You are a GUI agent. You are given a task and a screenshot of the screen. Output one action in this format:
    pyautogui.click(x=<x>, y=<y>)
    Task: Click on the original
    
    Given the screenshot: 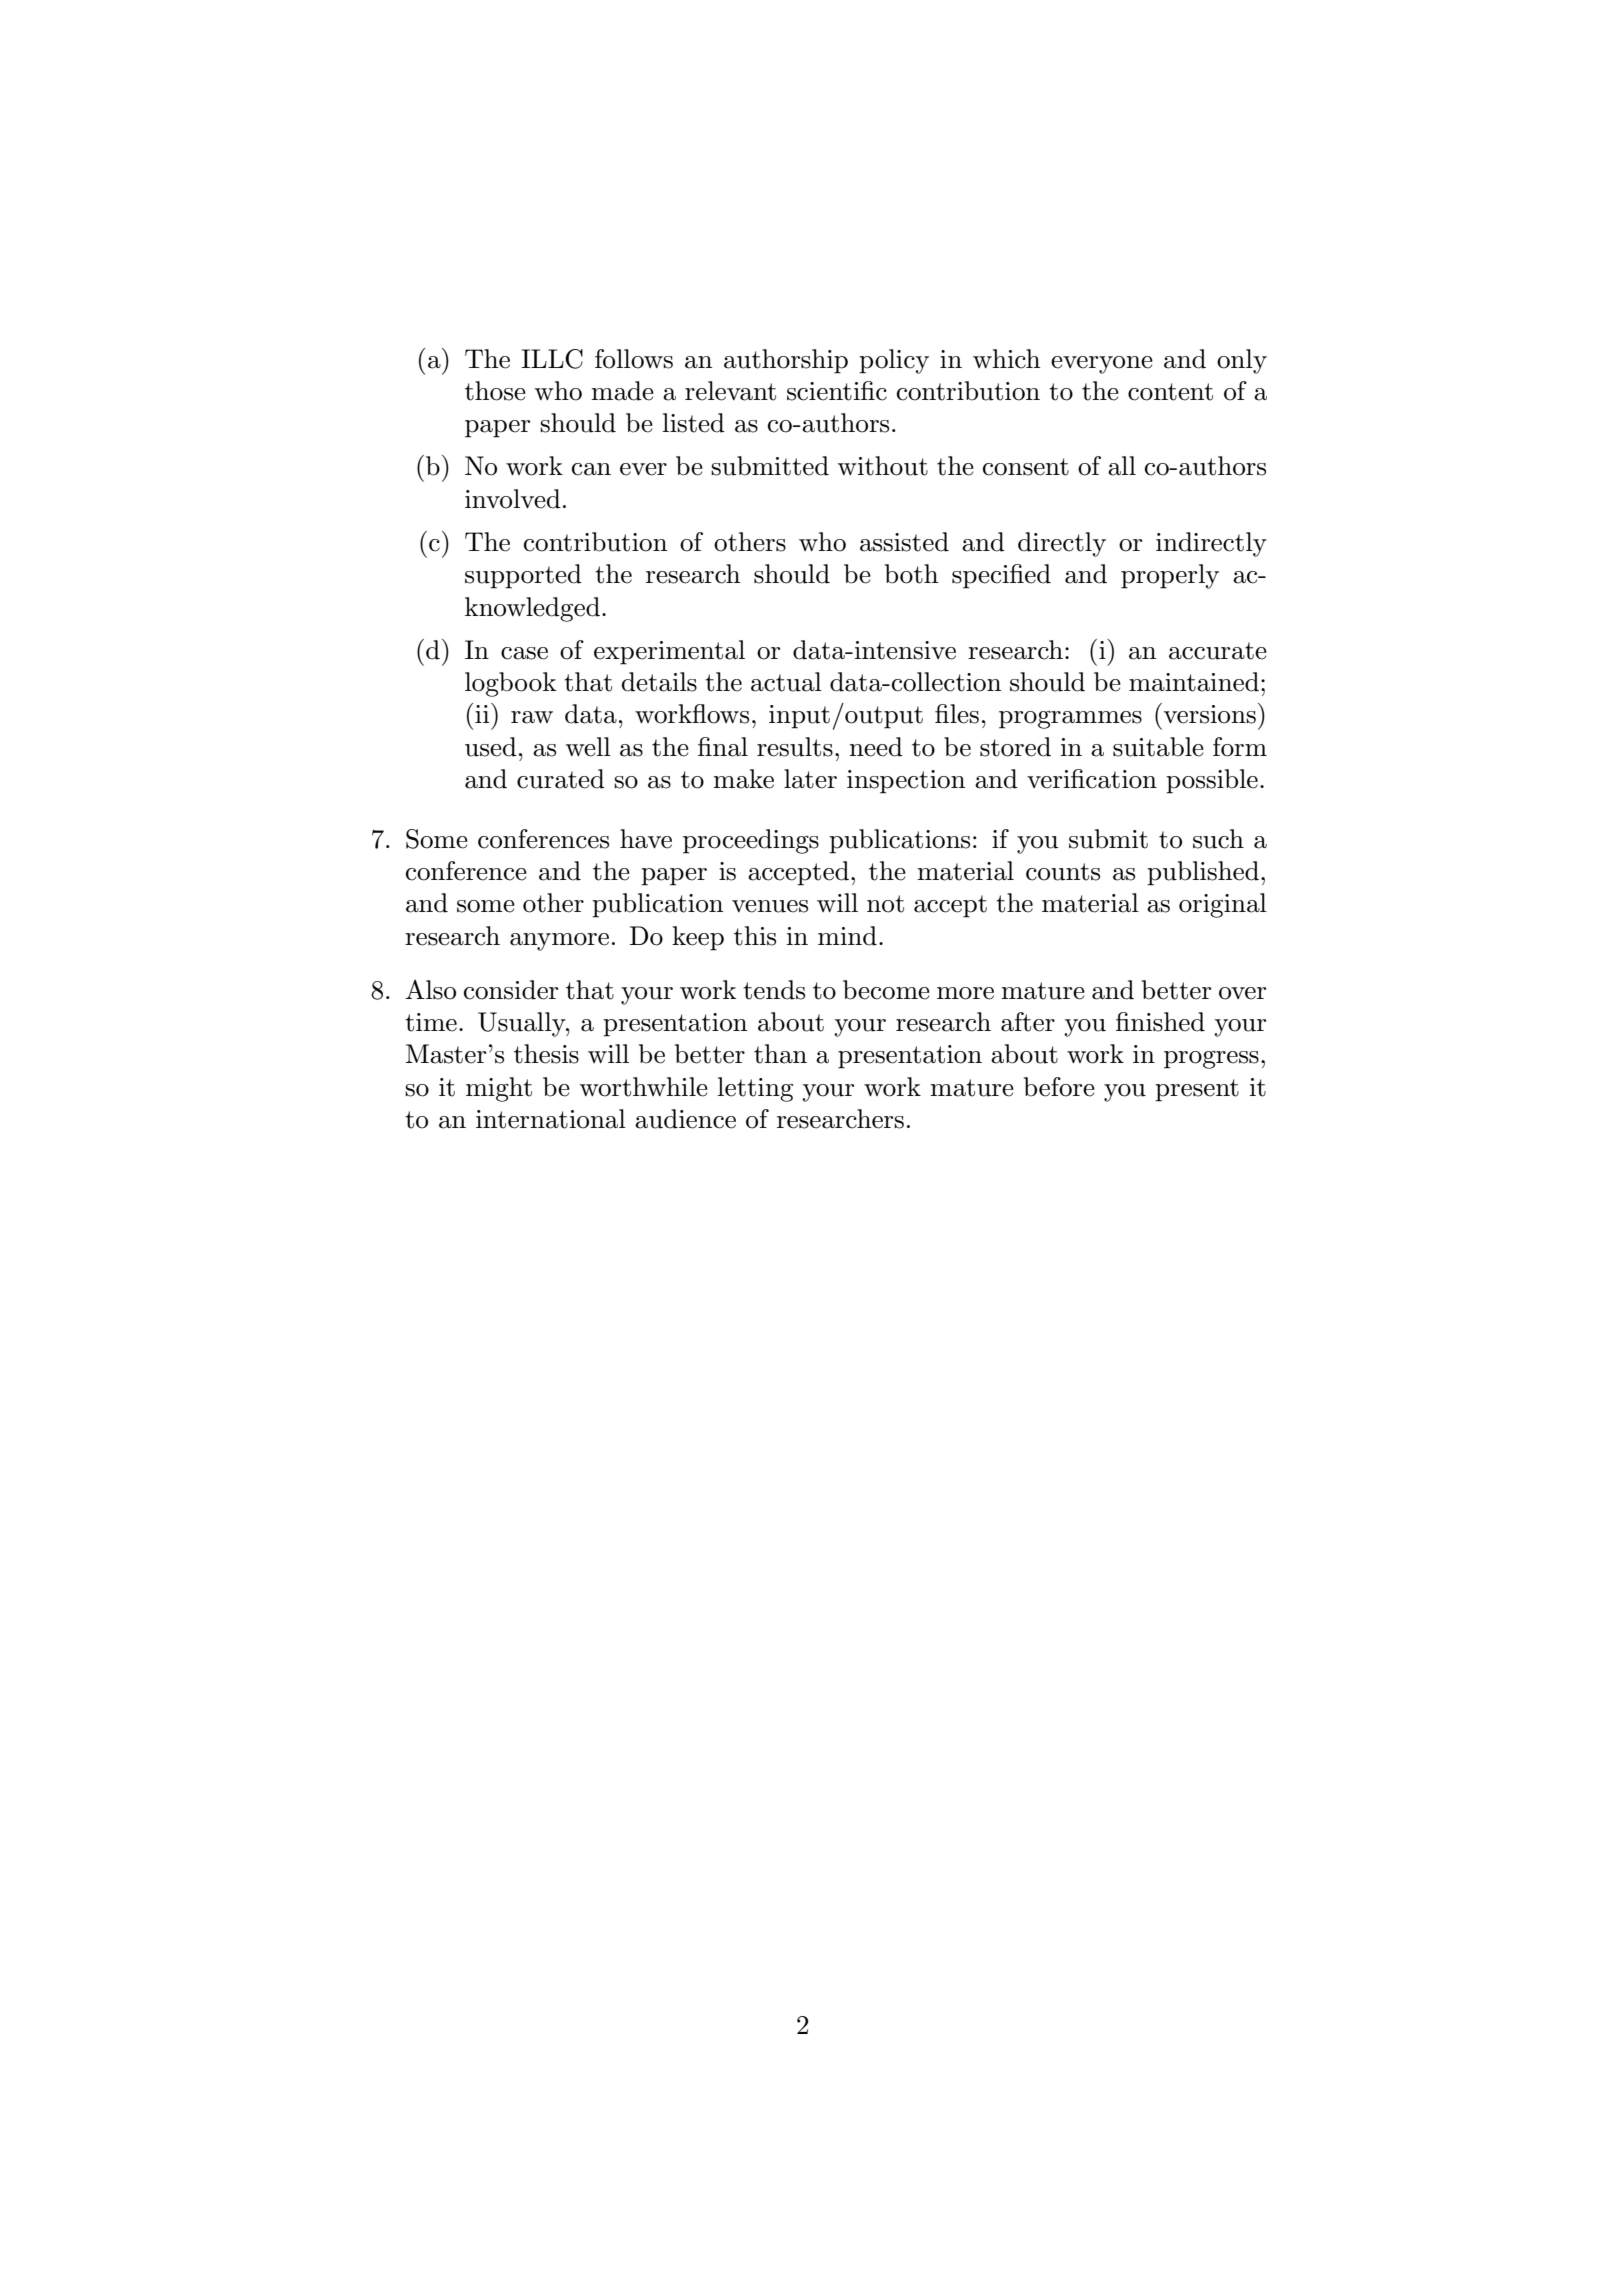 What is the action you would take?
    pyautogui.click(x=1223, y=905)
